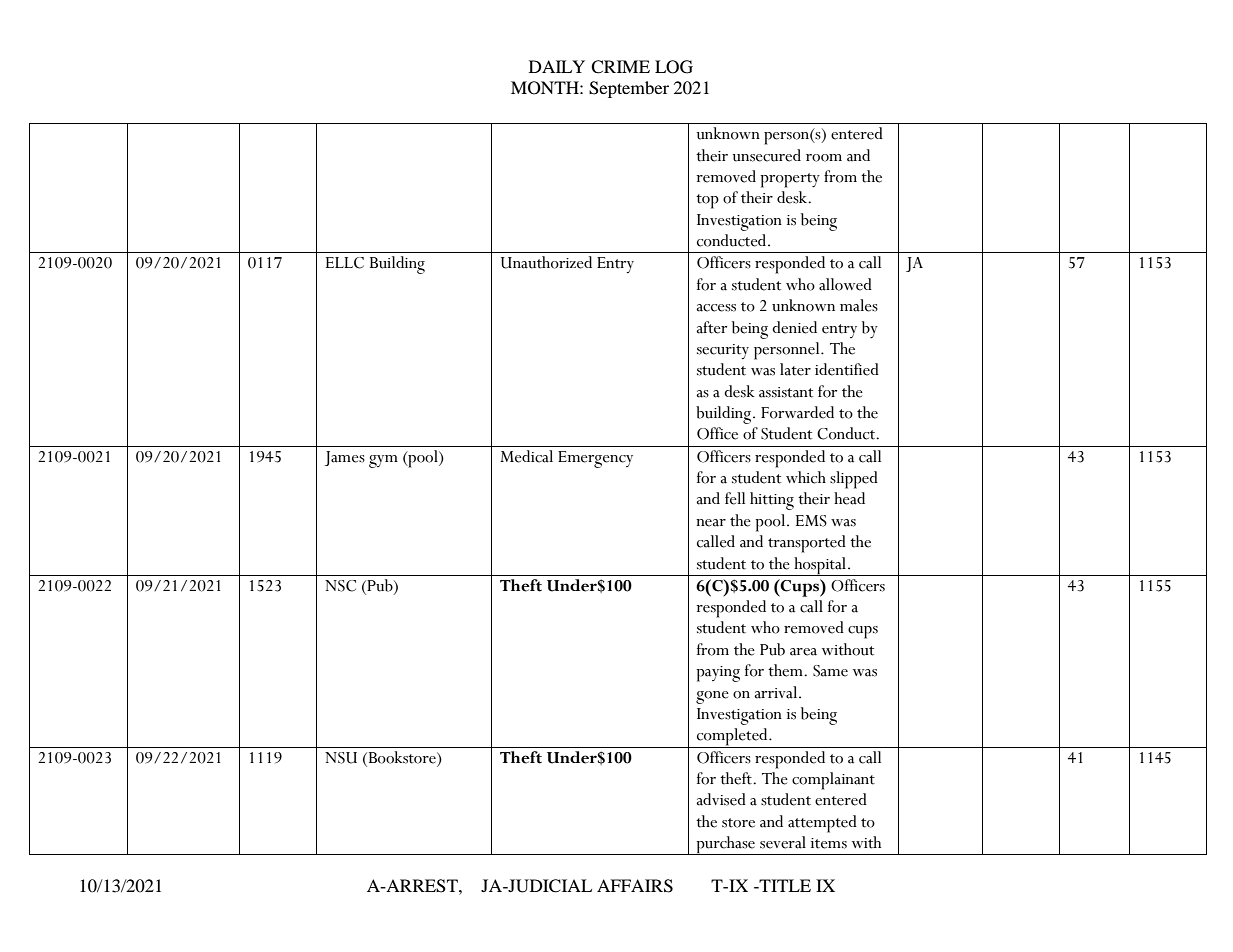 The height and width of the screenshot is (952, 1233). I want to click on allowed, so click(845, 284).
